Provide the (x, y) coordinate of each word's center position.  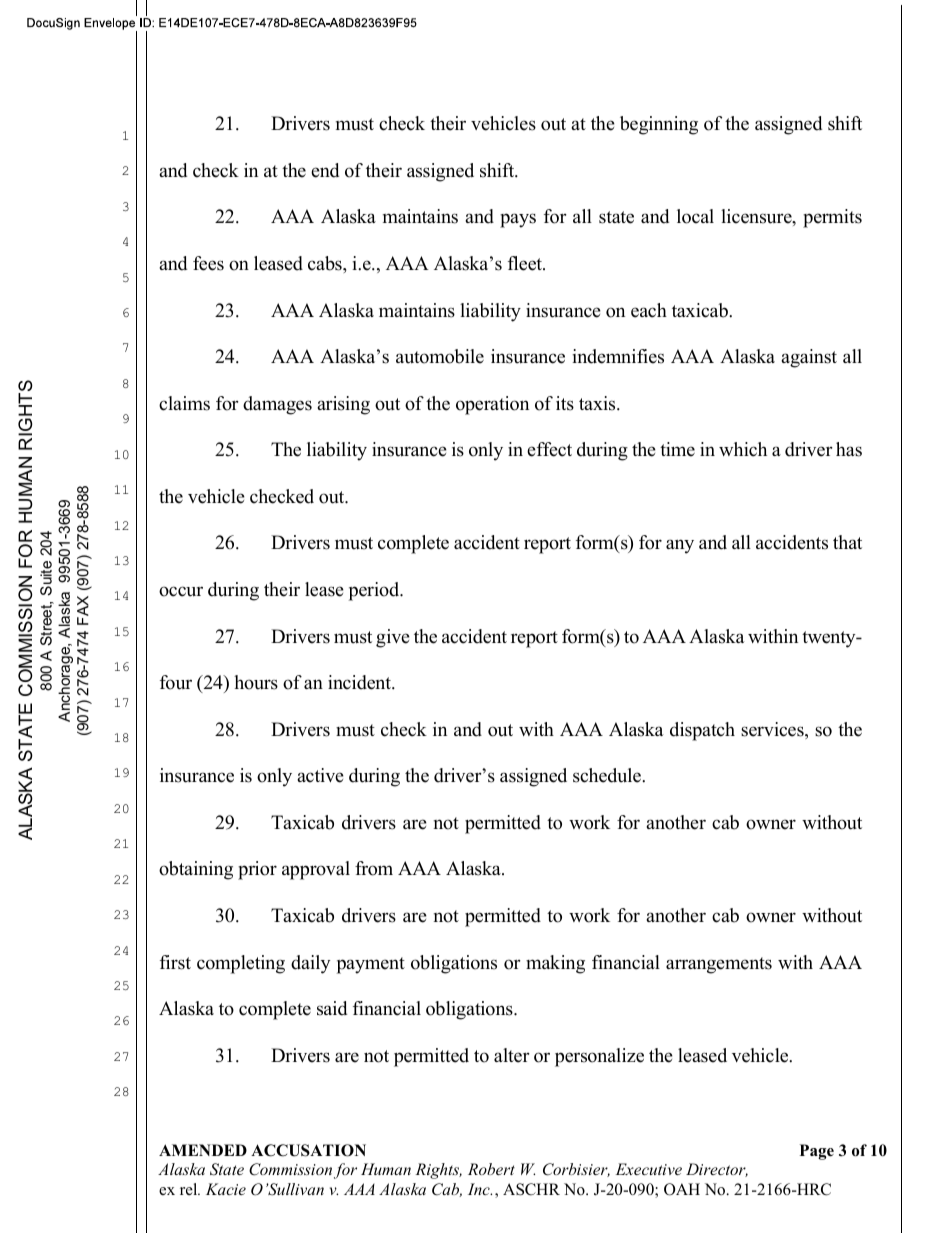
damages (277, 405)
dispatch (702, 731)
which (743, 449)
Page (817, 1152)
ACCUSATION (308, 1150)
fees (208, 263)
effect (549, 449)
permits (832, 218)
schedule (608, 775)
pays (518, 220)
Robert (491, 1169)
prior (257, 870)
